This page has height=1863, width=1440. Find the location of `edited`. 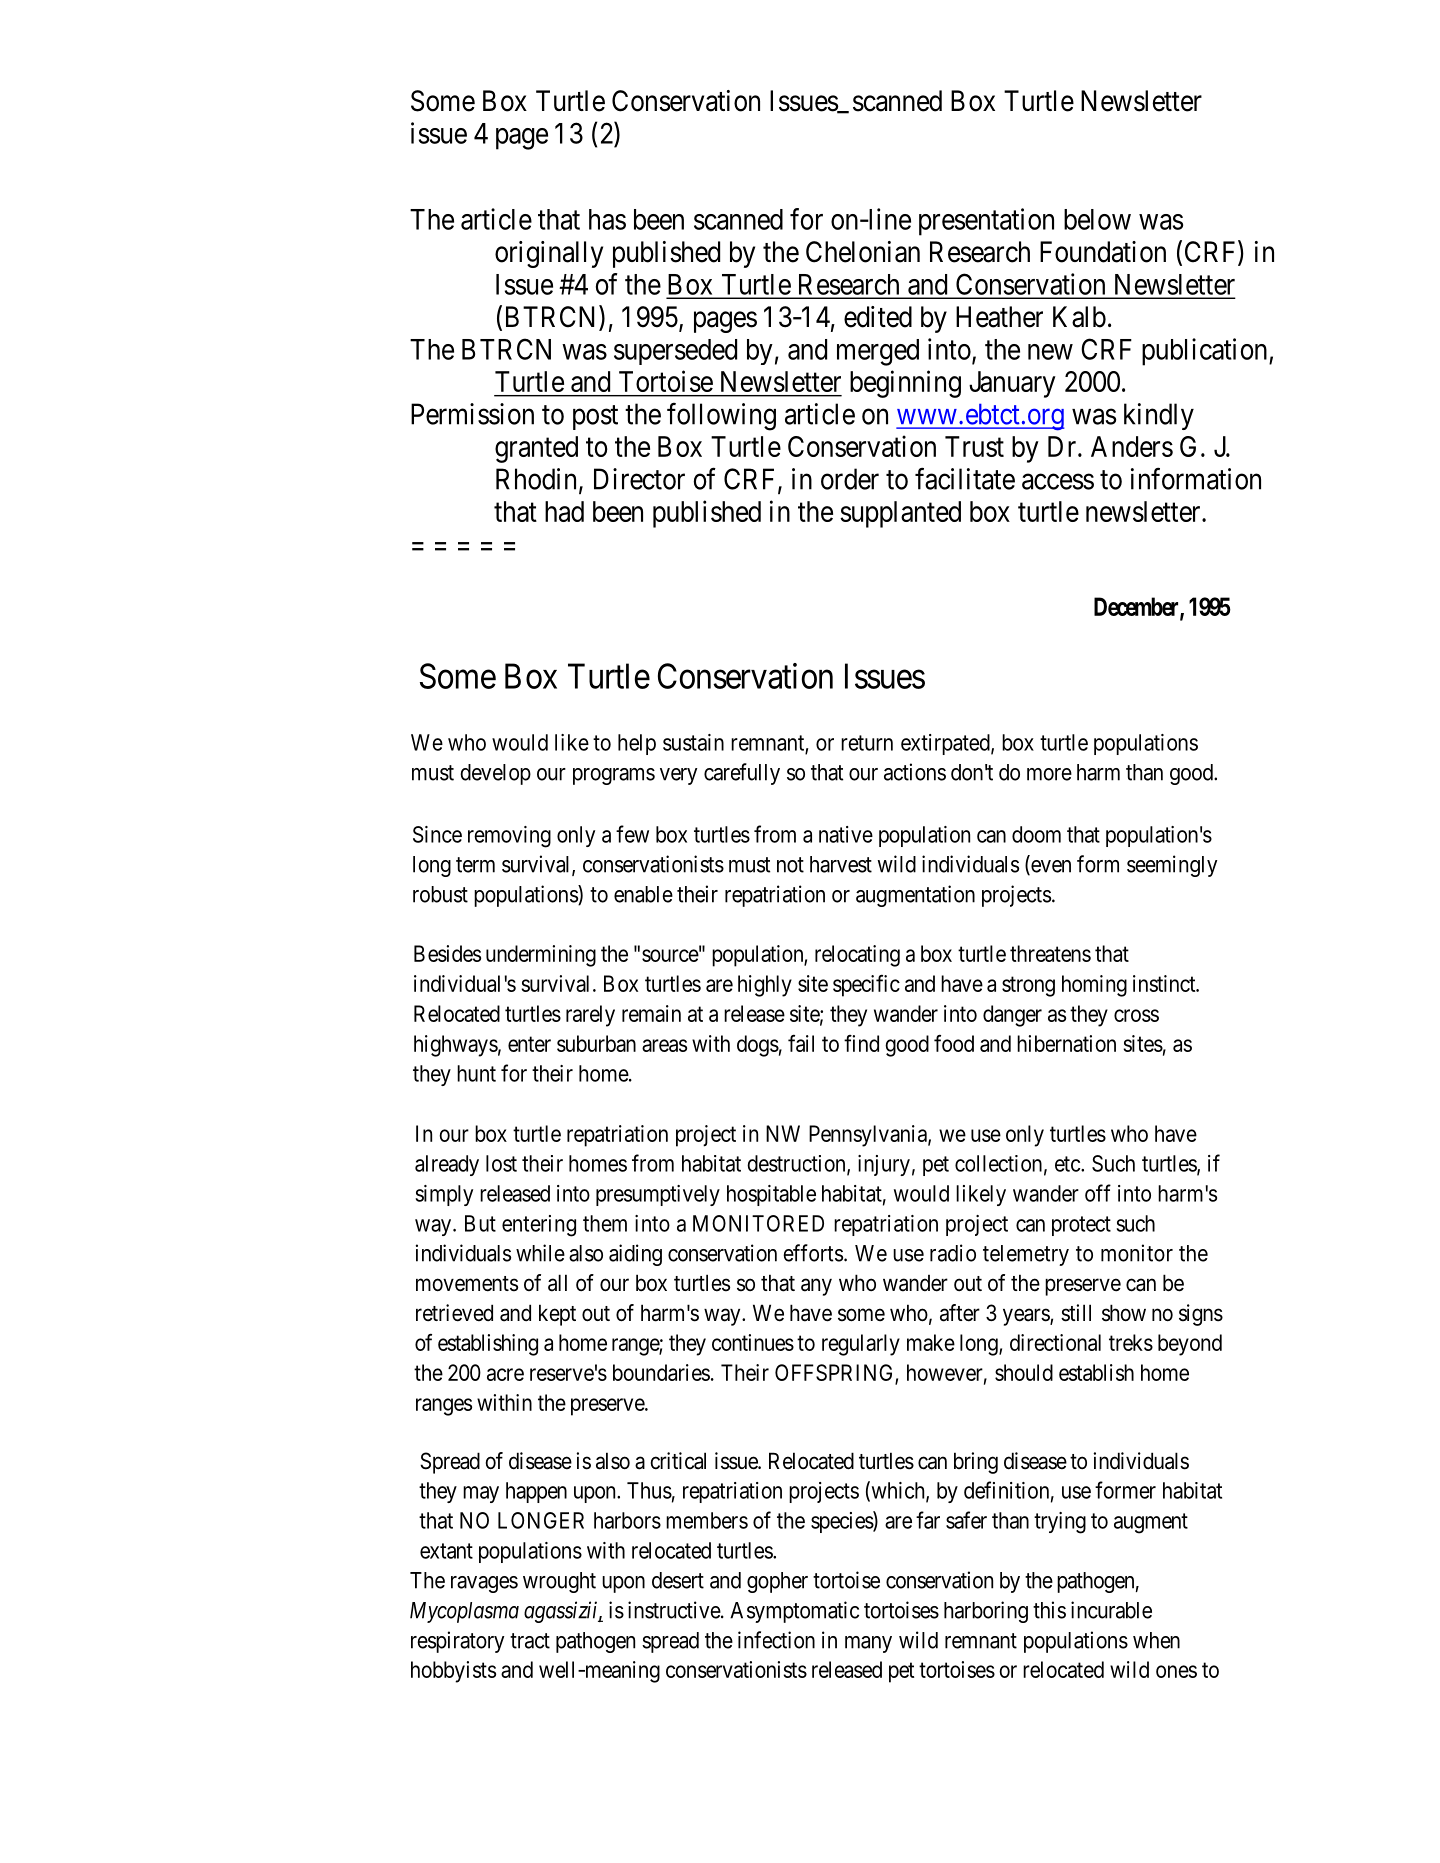

edited is located at coordinates (878, 317).
